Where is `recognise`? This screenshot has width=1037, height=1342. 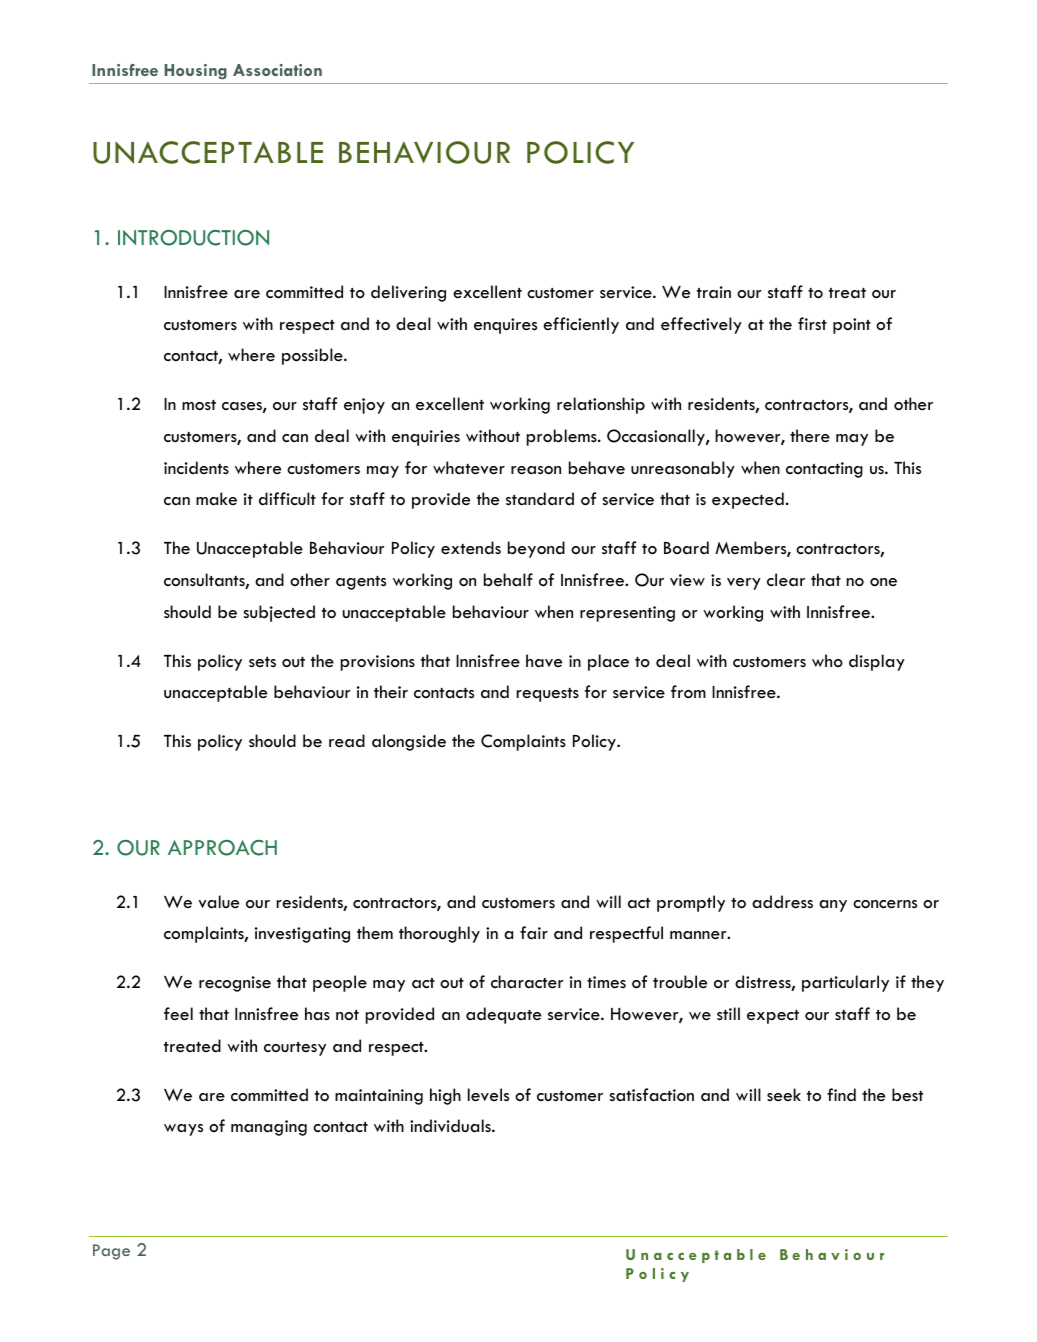 recognise is located at coordinates (235, 984).
